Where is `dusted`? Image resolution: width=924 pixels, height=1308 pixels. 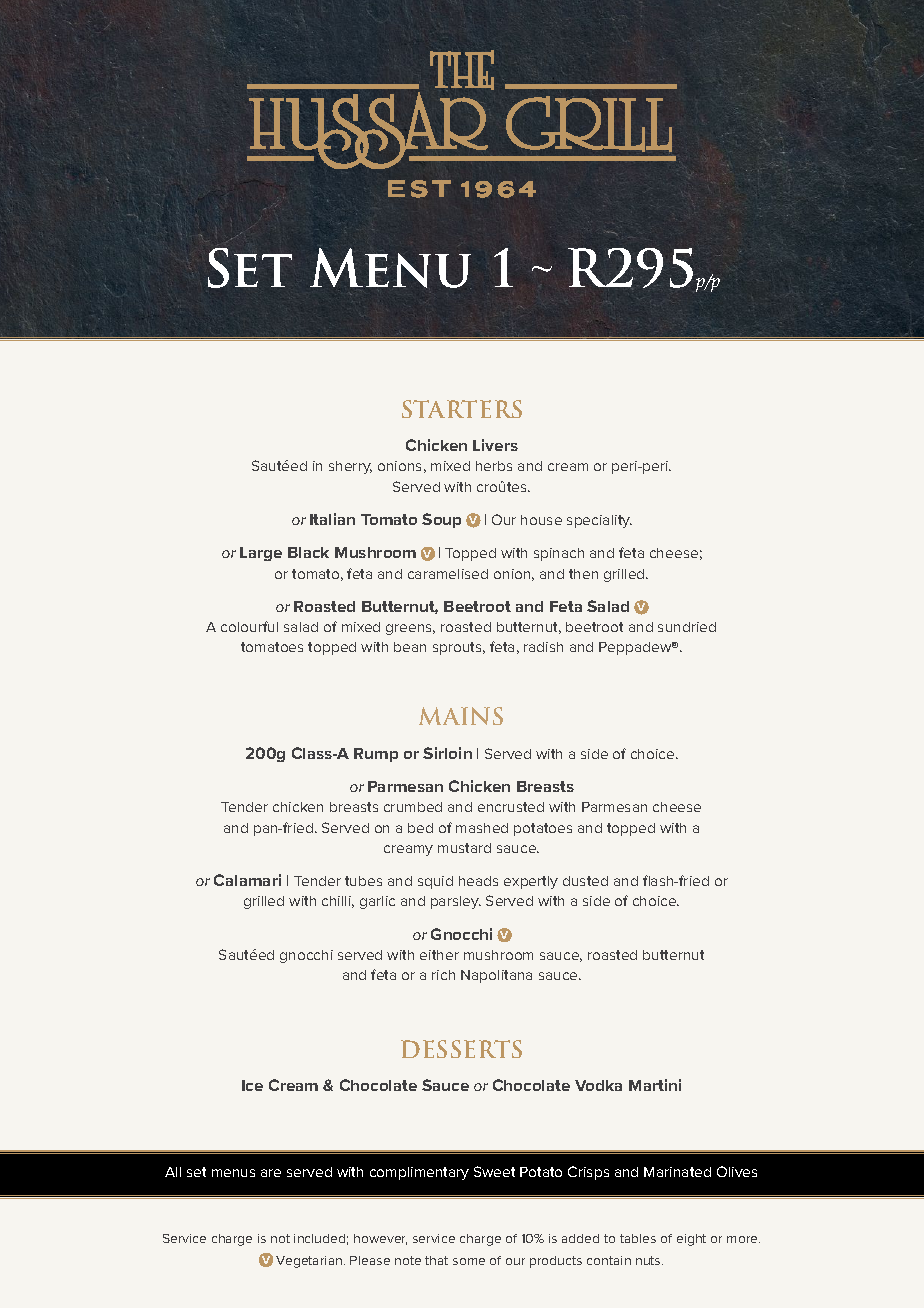 dusted is located at coordinates (585, 881).
